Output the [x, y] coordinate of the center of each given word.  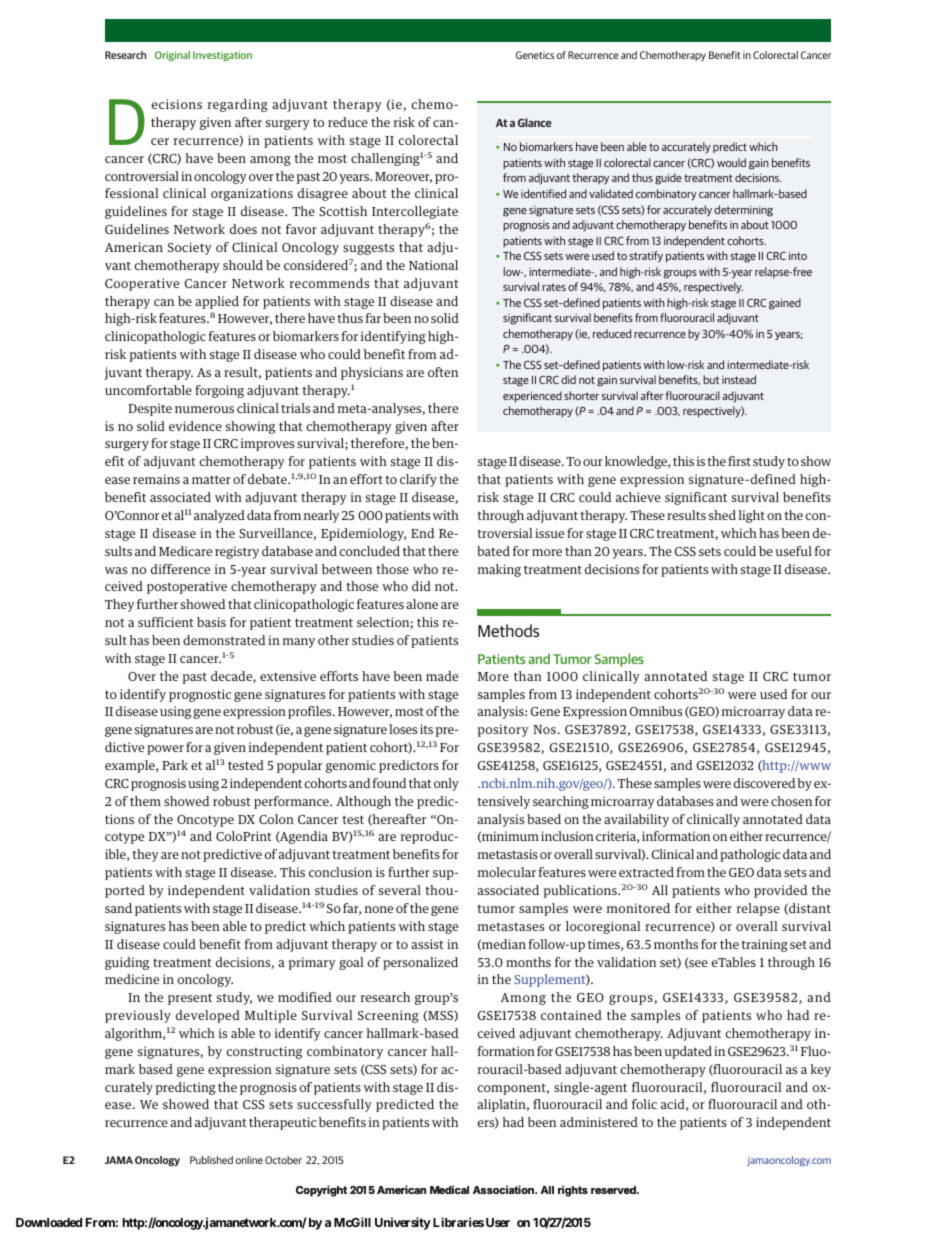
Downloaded [49, 1222]
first [739, 461]
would [731, 162]
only [446, 784]
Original [172, 56]
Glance [535, 122]
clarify [418, 480]
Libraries [458, 1222]
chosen [791, 801]
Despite [150, 409]
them [145, 801]
